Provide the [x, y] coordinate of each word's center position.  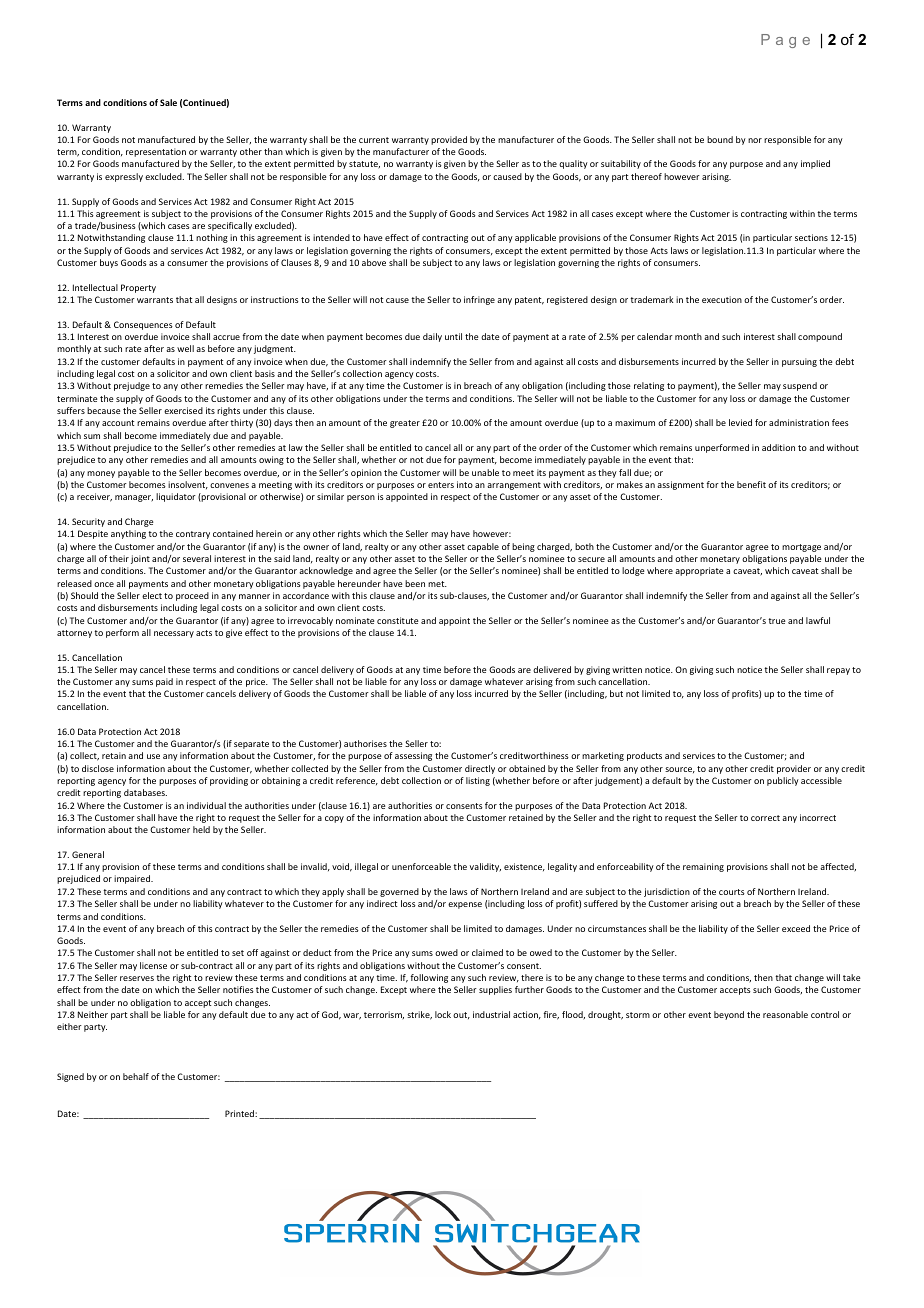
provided [449, 140]
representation [156, 152]
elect [152, 595]
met [437, 584]
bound [720, 139]
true [777, 621]
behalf [136, 1076]
